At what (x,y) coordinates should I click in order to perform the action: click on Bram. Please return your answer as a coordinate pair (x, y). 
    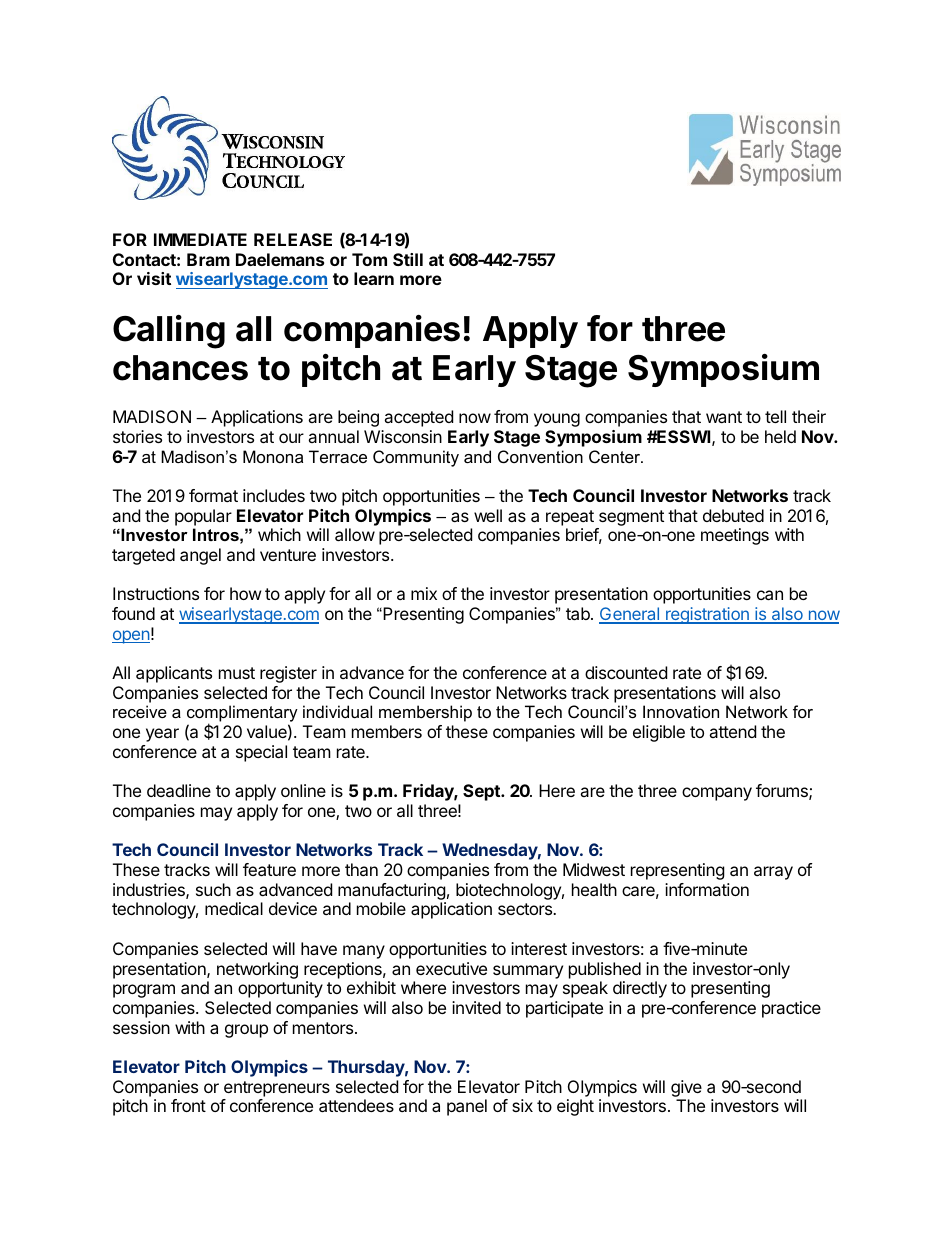
    Looking at the image, I should click on (208, 259).
